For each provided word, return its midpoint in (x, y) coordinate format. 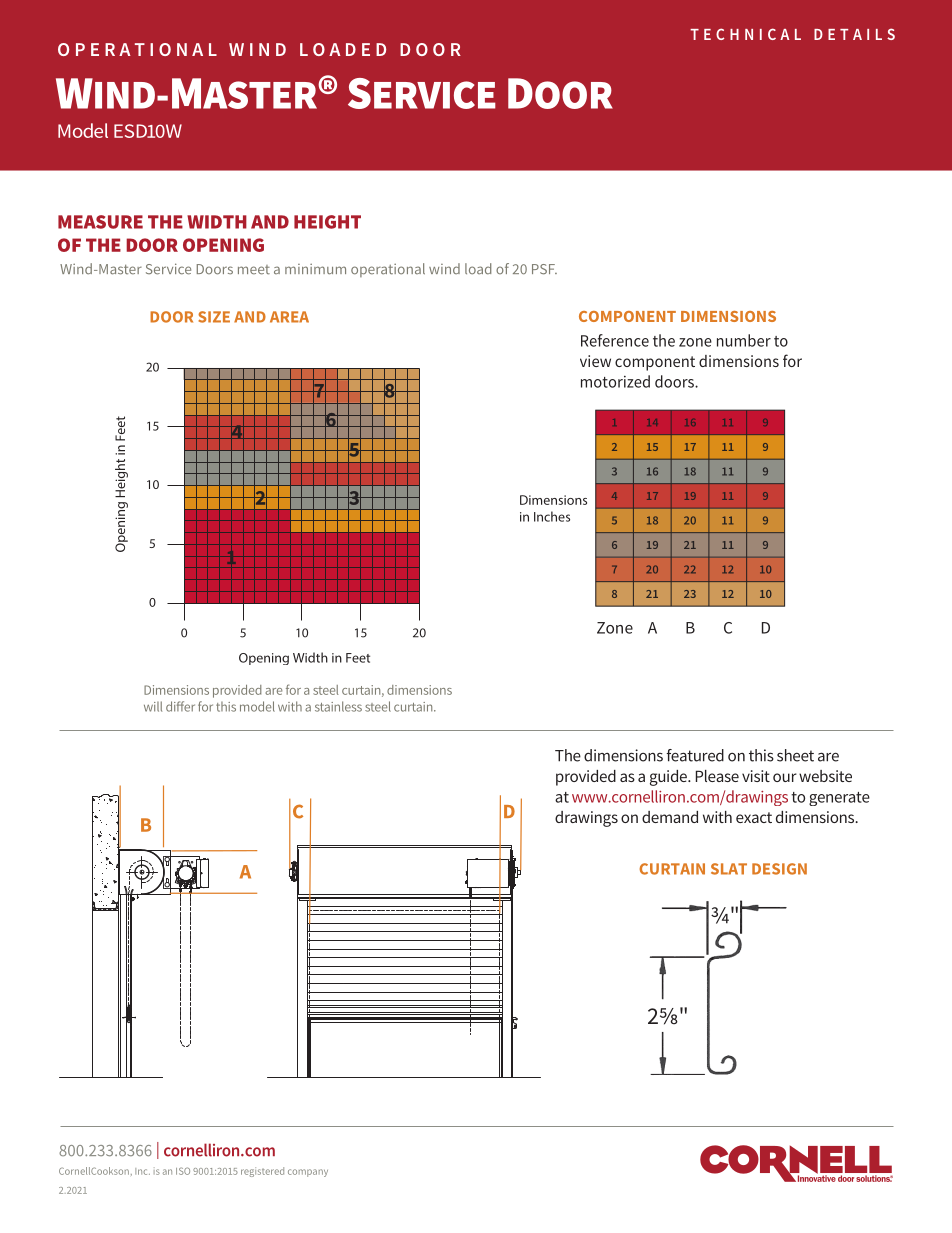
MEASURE (100, 222)
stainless (338, 706)
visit (756, 776)
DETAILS (854, 34)
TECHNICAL (745, 34)
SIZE (214, 317)
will (153, 706)
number (744, 340)
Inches (552, 516)
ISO (183, 1171)
